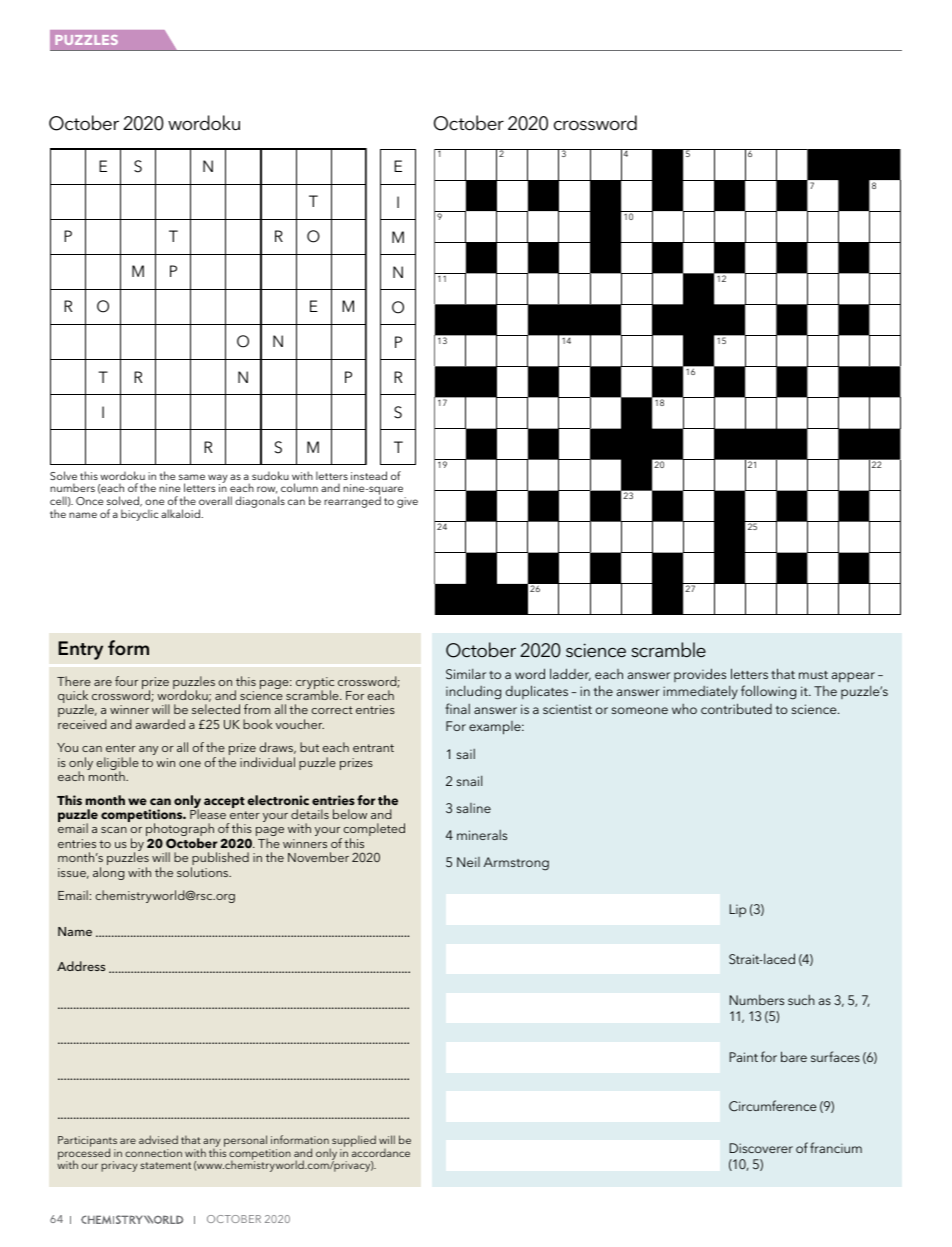 The width and height of the document is (952, 1247). Describe the element at coordinates (158, 1139) in the document. I see `advised` at that location.
